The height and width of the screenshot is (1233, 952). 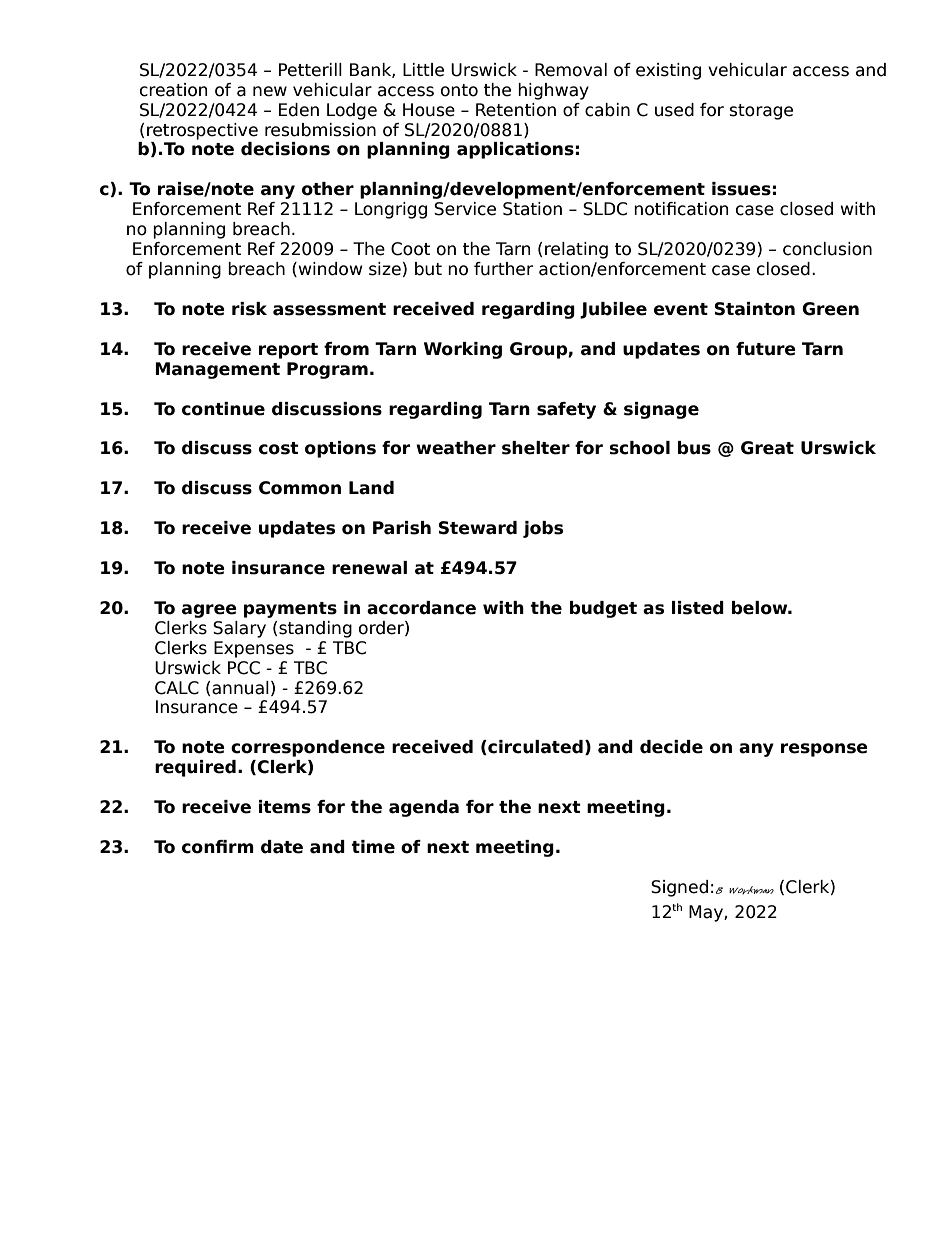 I want to click on Eden, so click(x=299, y=110).
